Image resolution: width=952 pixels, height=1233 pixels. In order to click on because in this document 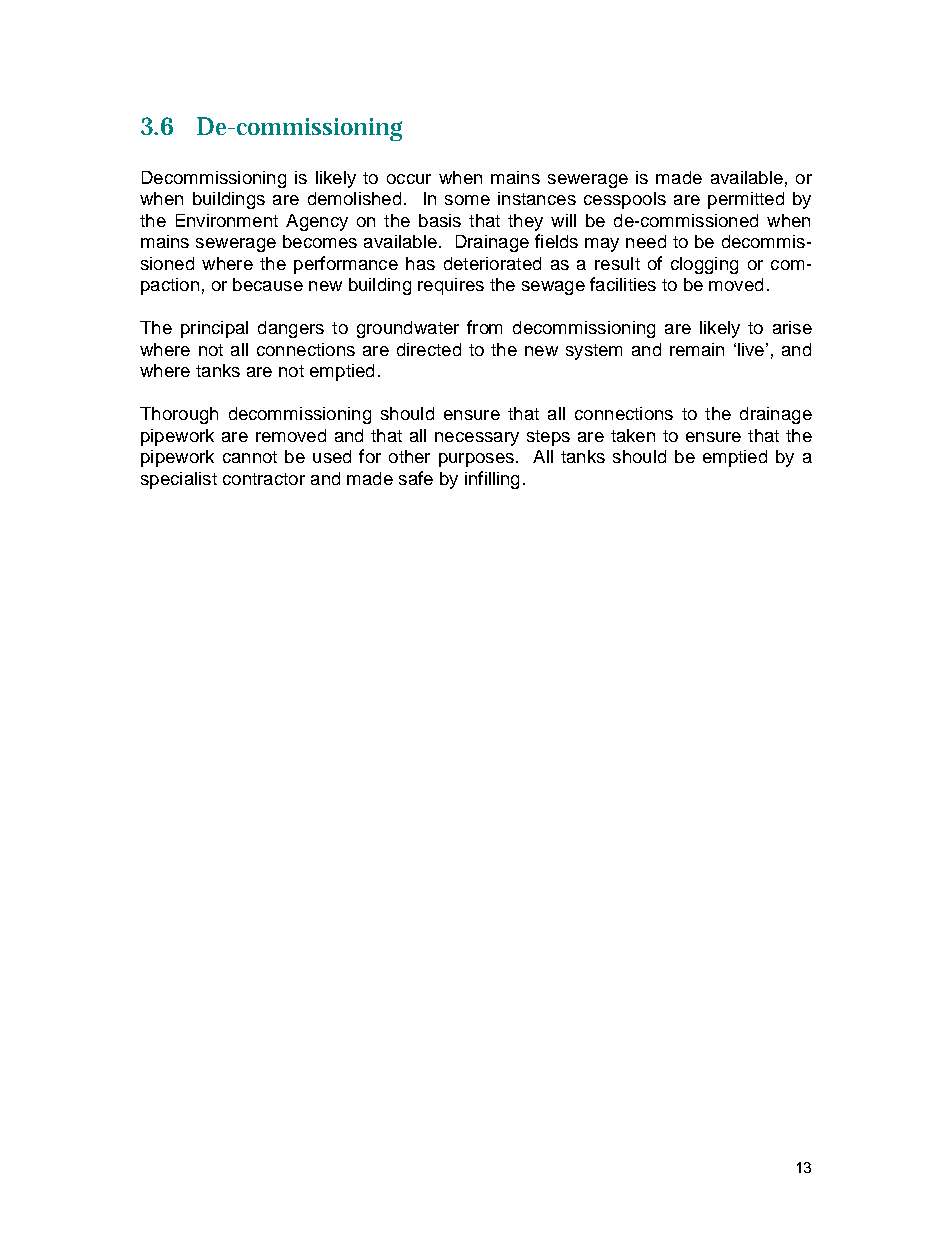, I will do `click(268, 284)`.
